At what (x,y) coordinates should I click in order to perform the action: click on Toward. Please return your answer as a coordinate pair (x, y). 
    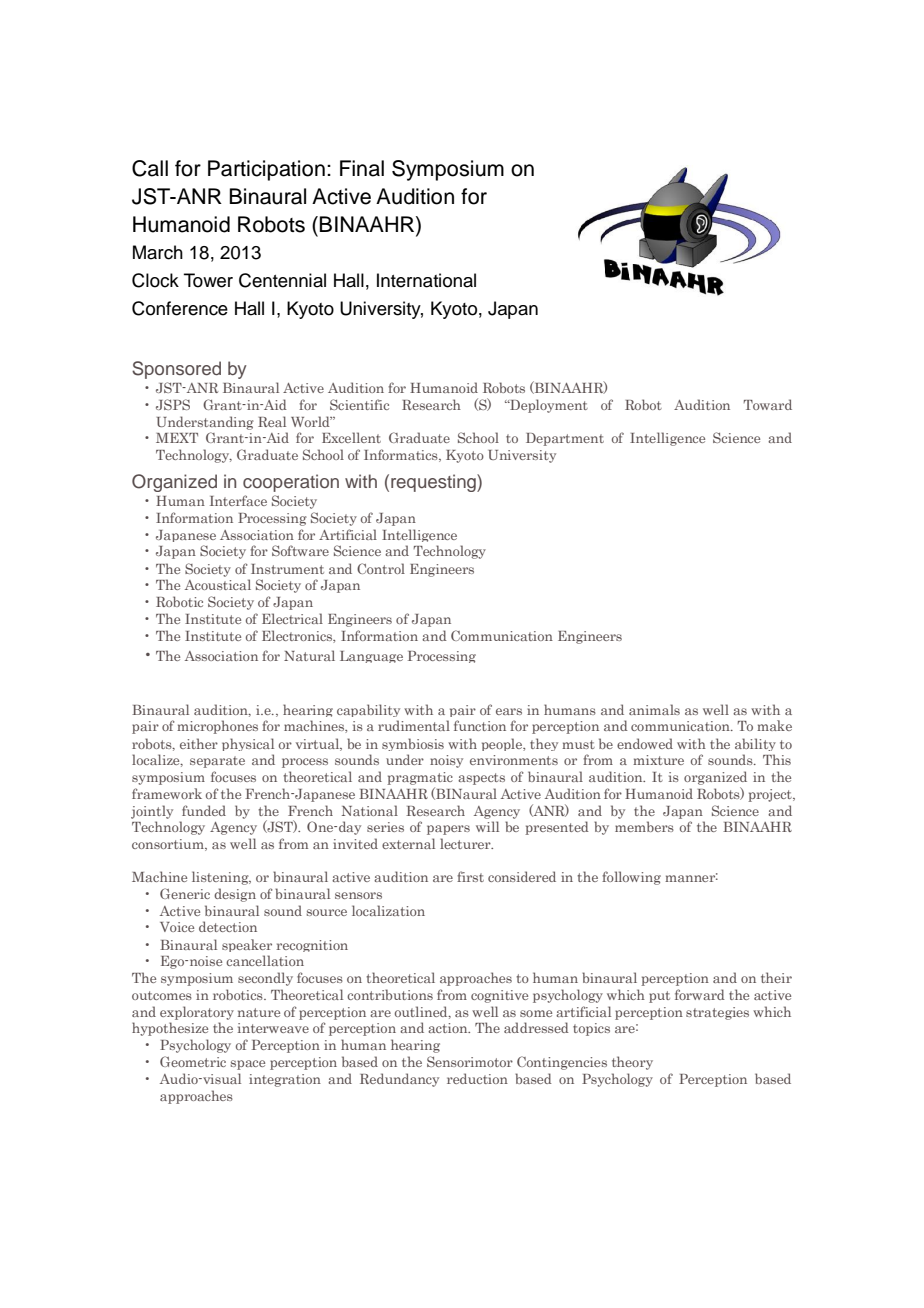
    Looking at the image, I should click on (767, 404).
